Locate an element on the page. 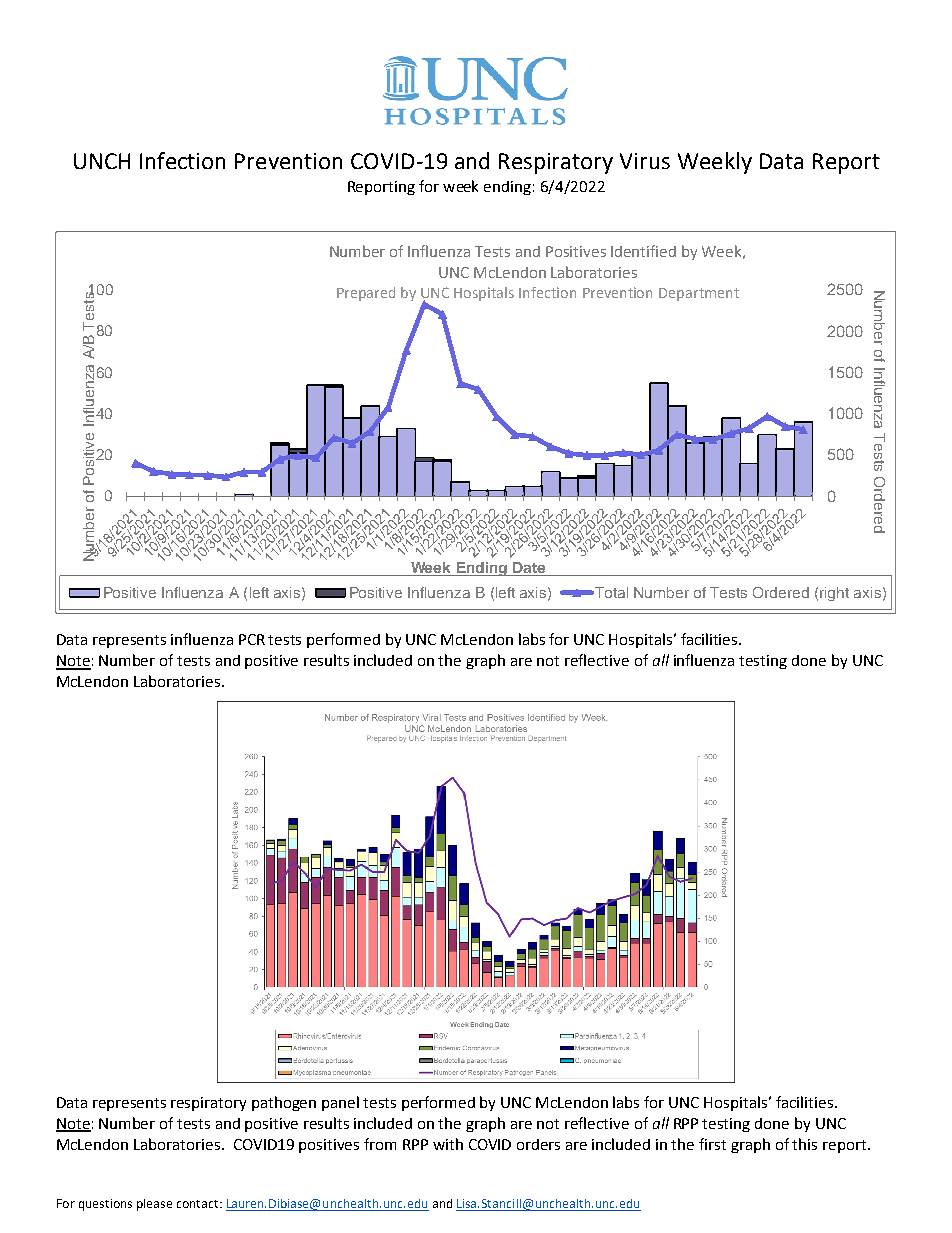 The width and height of the image is (952, 1233). panel is located at coordinates (340, 1103).
